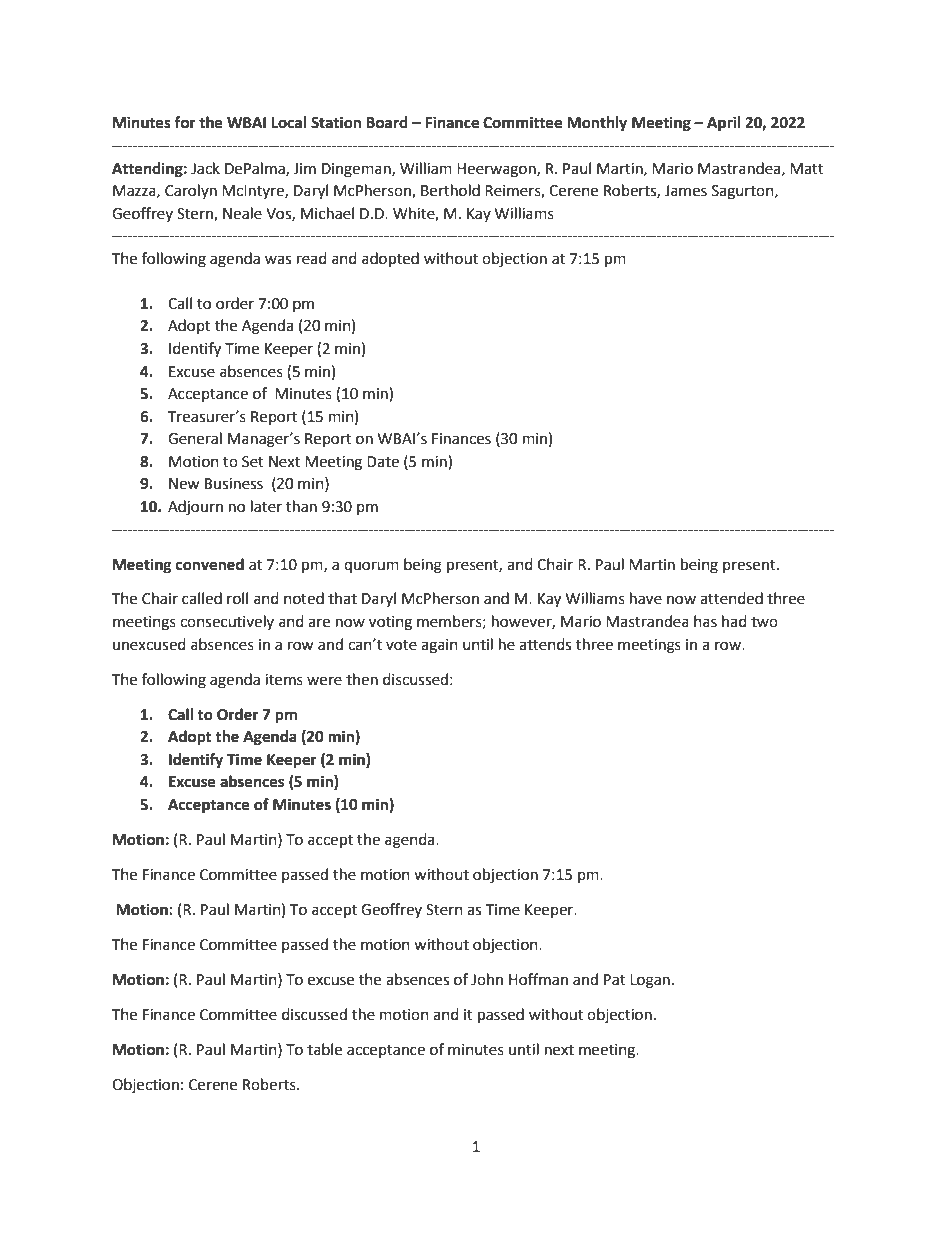 This screenshot has width=952, height=1233. I want to click on attended, so click(731, 598).
